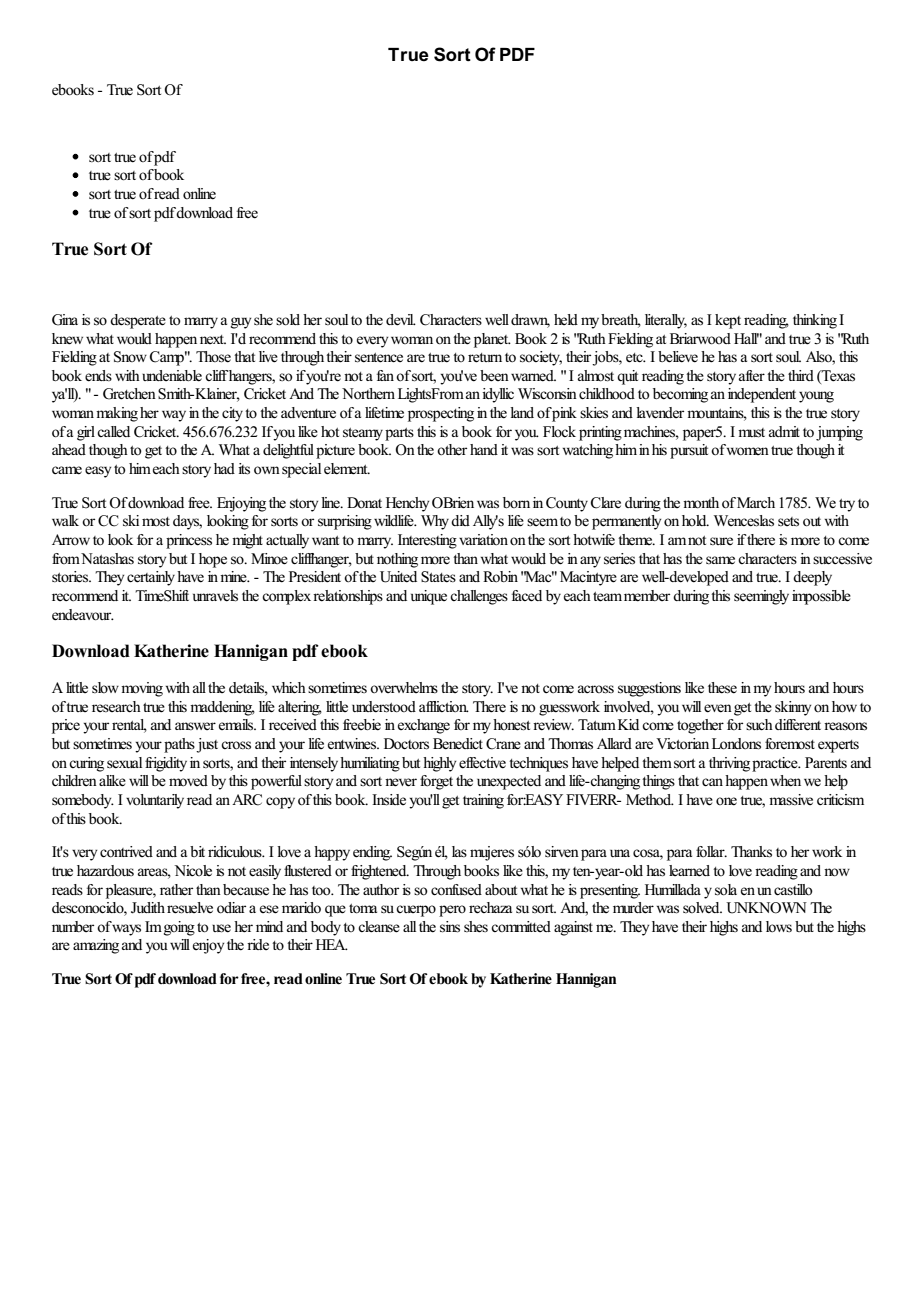 The height and width of the screenshot is (1308, 924). What do you see at coordinates (485, 358) in the screenshot?
I see `return` at bounding box center [485, 358].
